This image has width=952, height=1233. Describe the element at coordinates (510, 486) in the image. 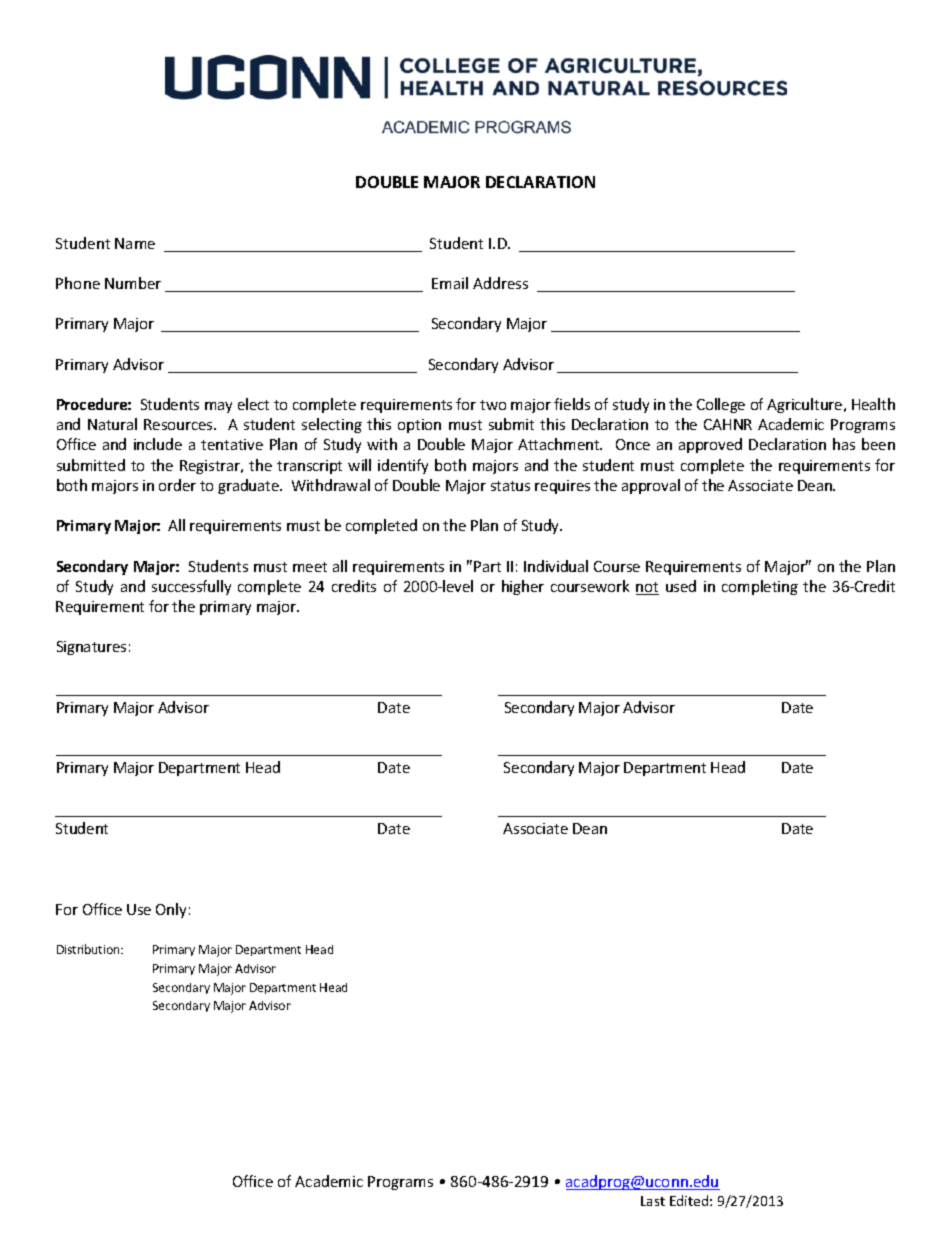

I see `status` at that location.
